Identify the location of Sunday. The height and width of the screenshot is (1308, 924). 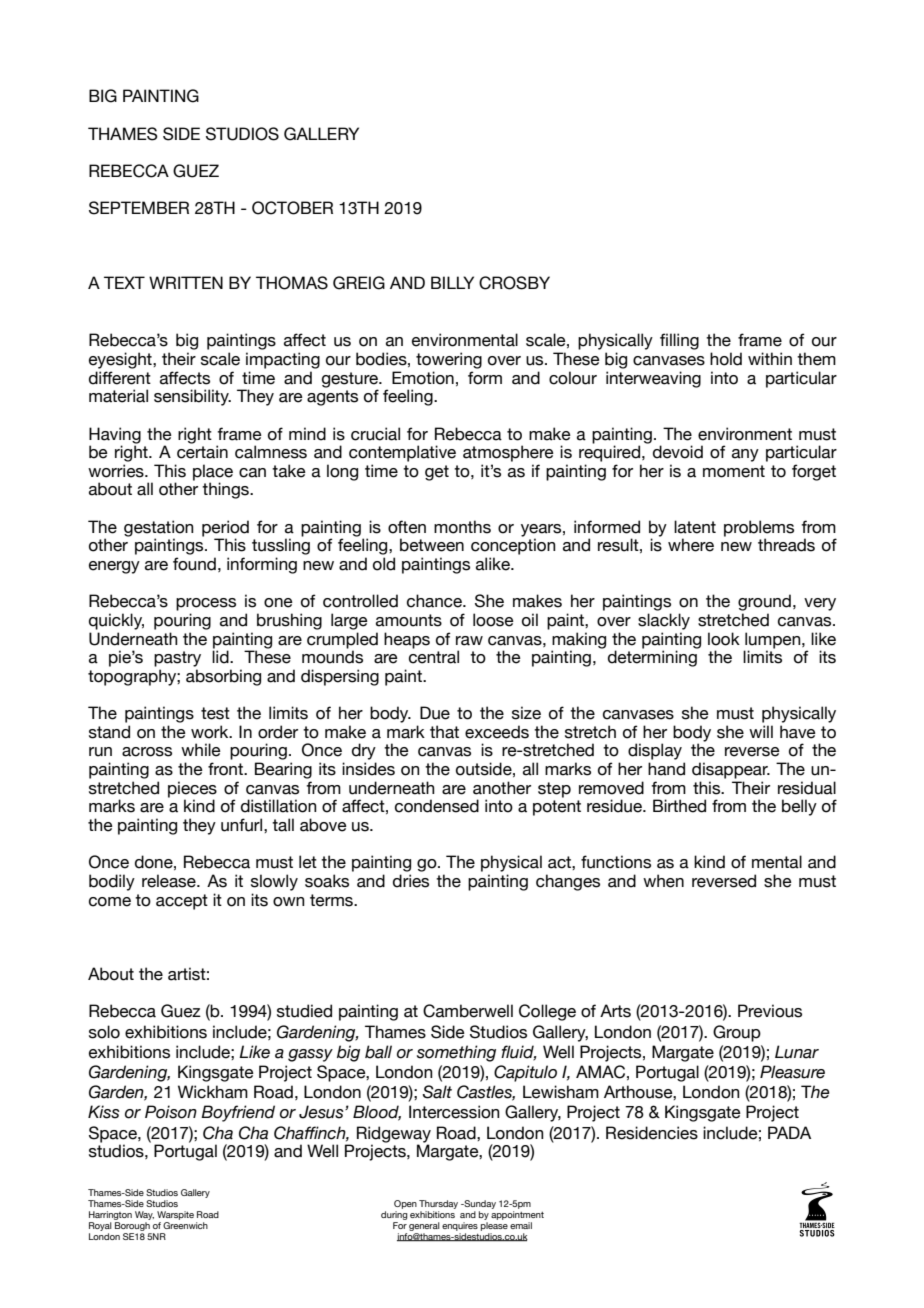
(479, 1204).
